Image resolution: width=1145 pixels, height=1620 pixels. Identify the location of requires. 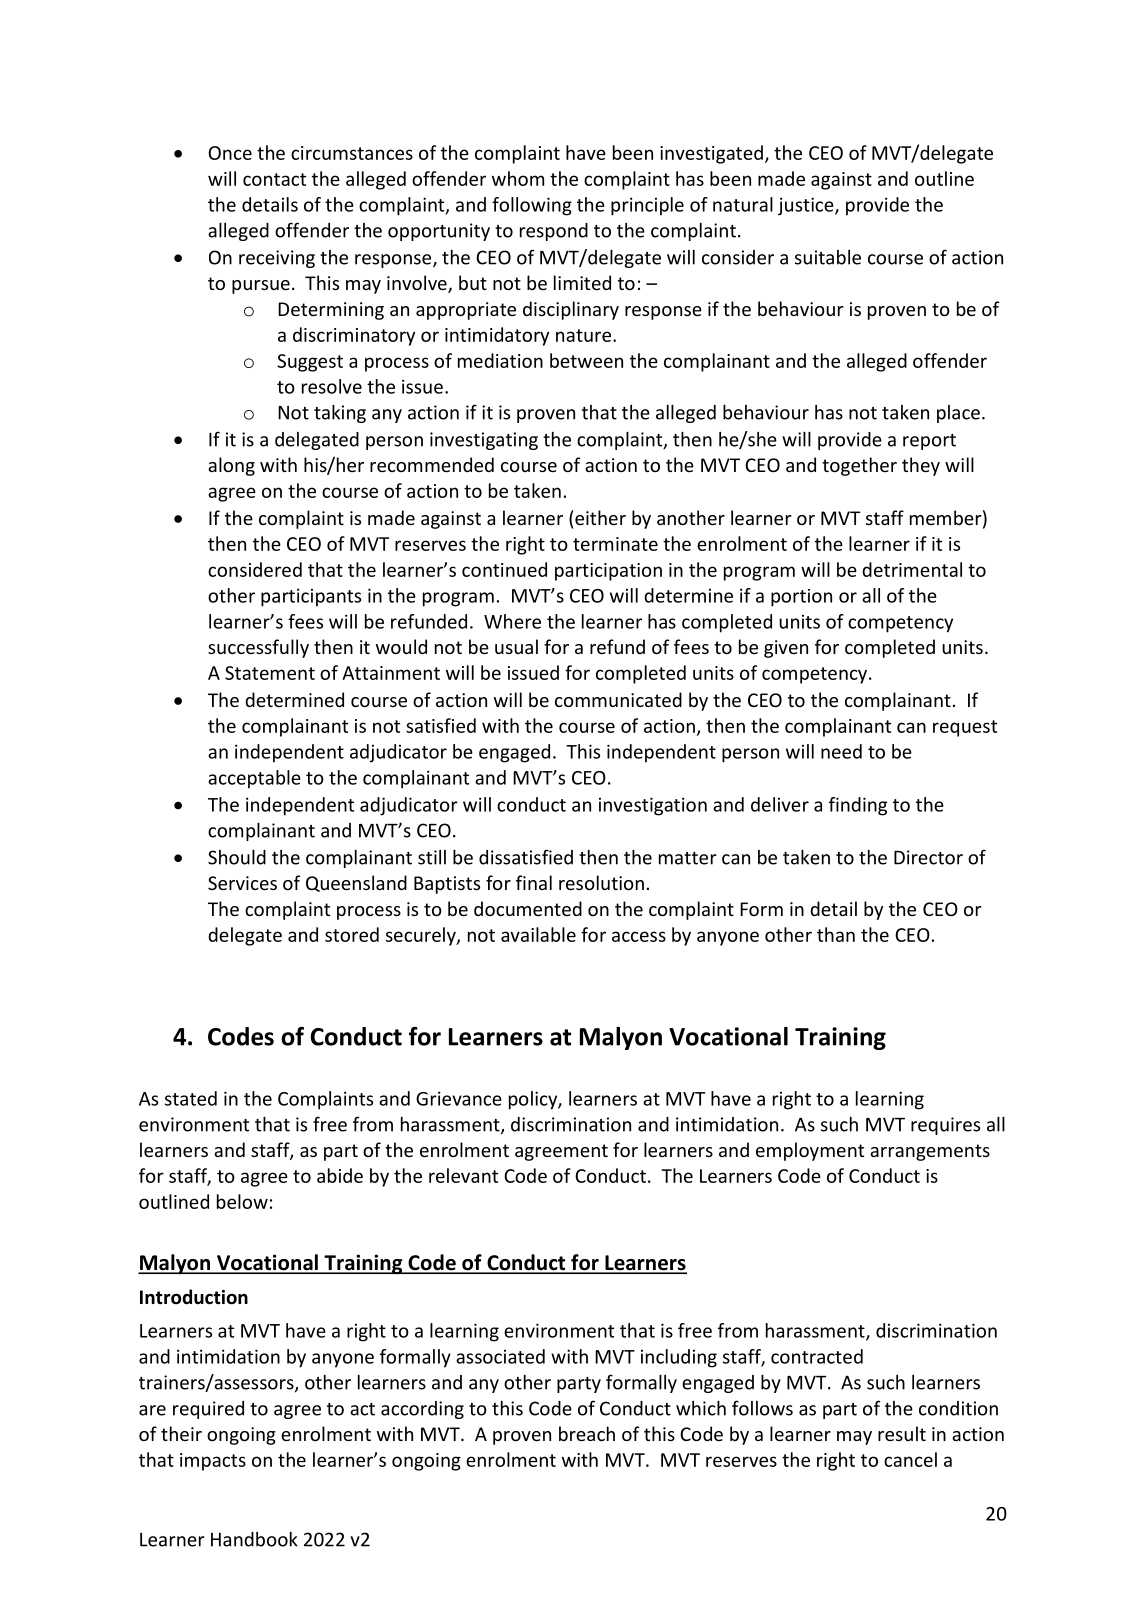
(945, 1126).
